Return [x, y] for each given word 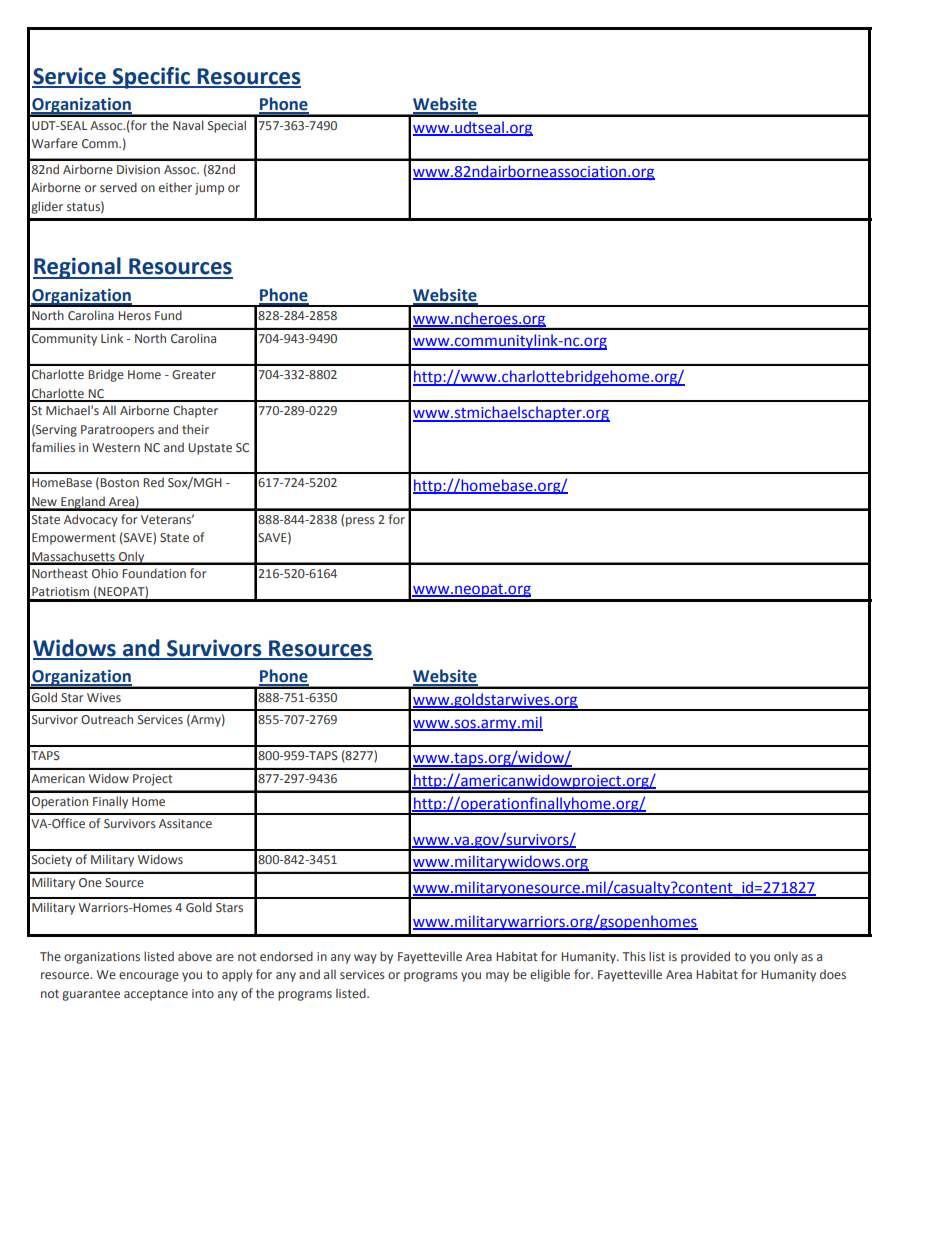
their [195, 429]
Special [227, 126]
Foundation [154, 573]
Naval [188, 125]
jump [209, 189]
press [360, 522]
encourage [149, 977]
